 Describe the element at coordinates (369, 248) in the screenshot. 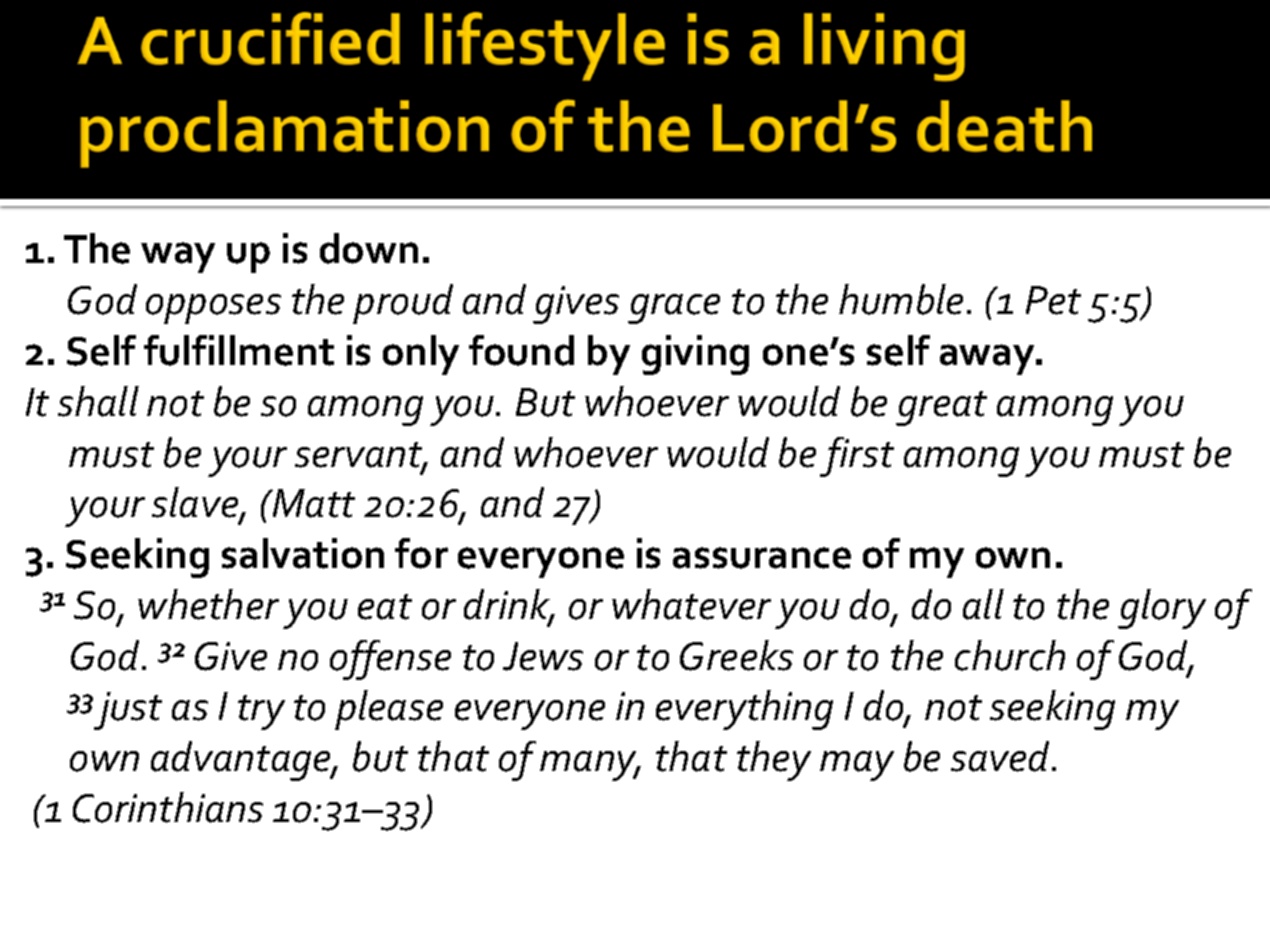

I see `down` at that location.
